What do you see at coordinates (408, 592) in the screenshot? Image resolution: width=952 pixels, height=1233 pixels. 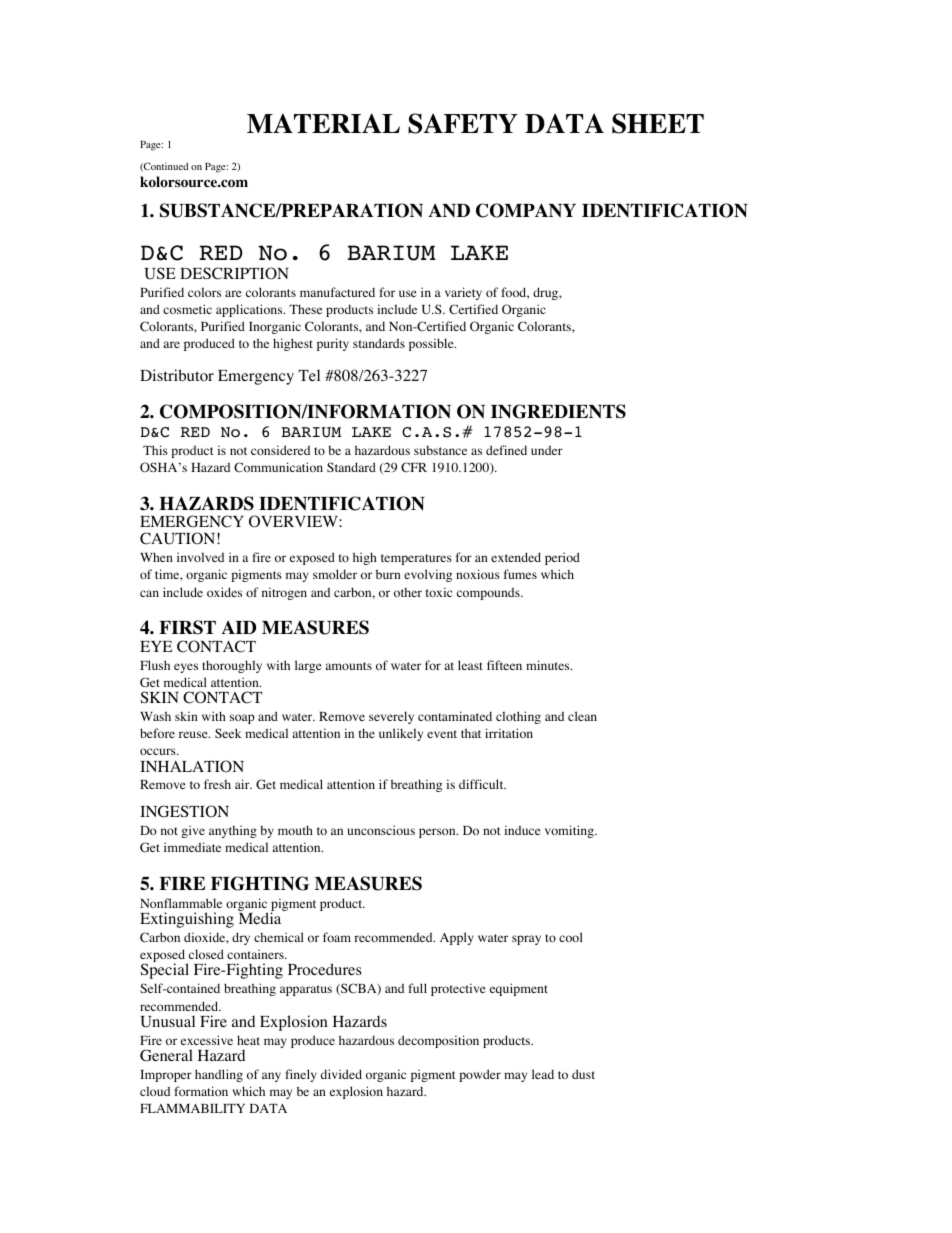 I see `other` at bounding box center [408, 592].
